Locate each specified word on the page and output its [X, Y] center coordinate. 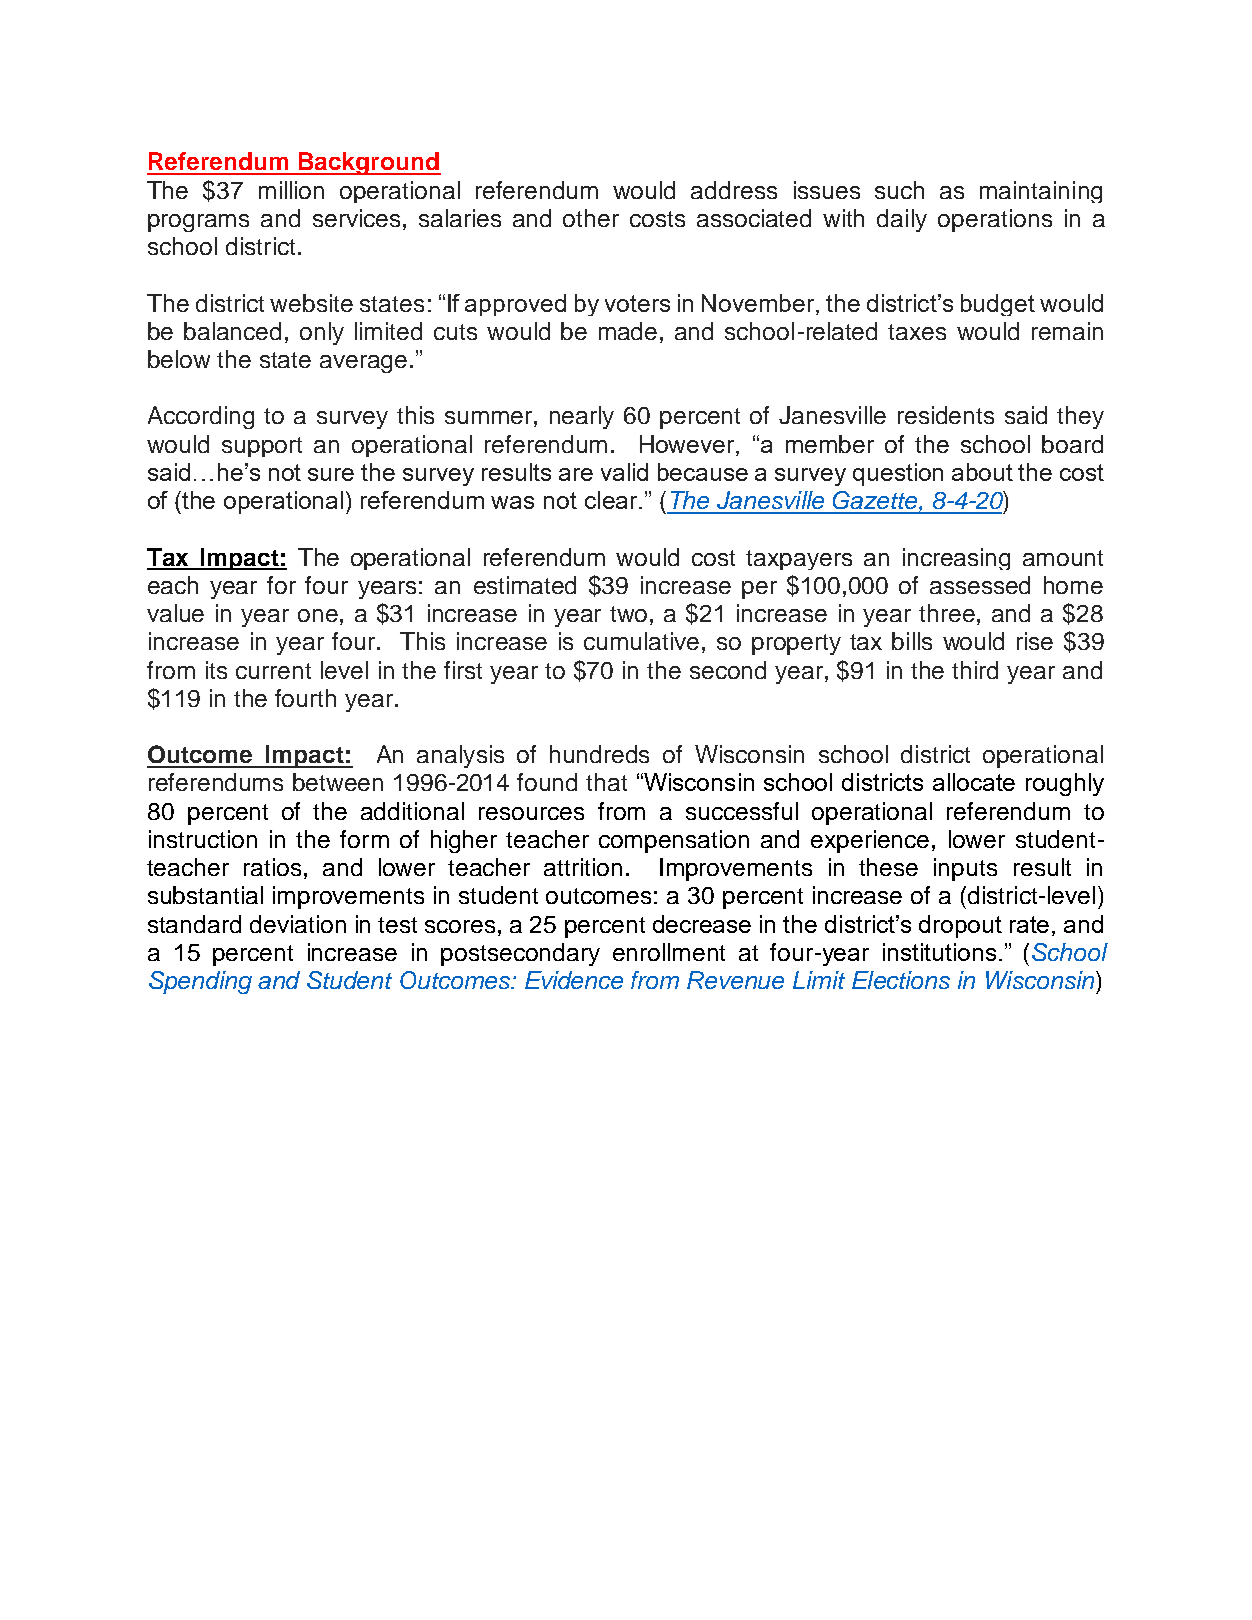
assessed [980, 585]
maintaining [1041, 192]
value [175, 613]
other [591, 218]
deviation [298, 924]
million [291, 190]
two [628, 614]
